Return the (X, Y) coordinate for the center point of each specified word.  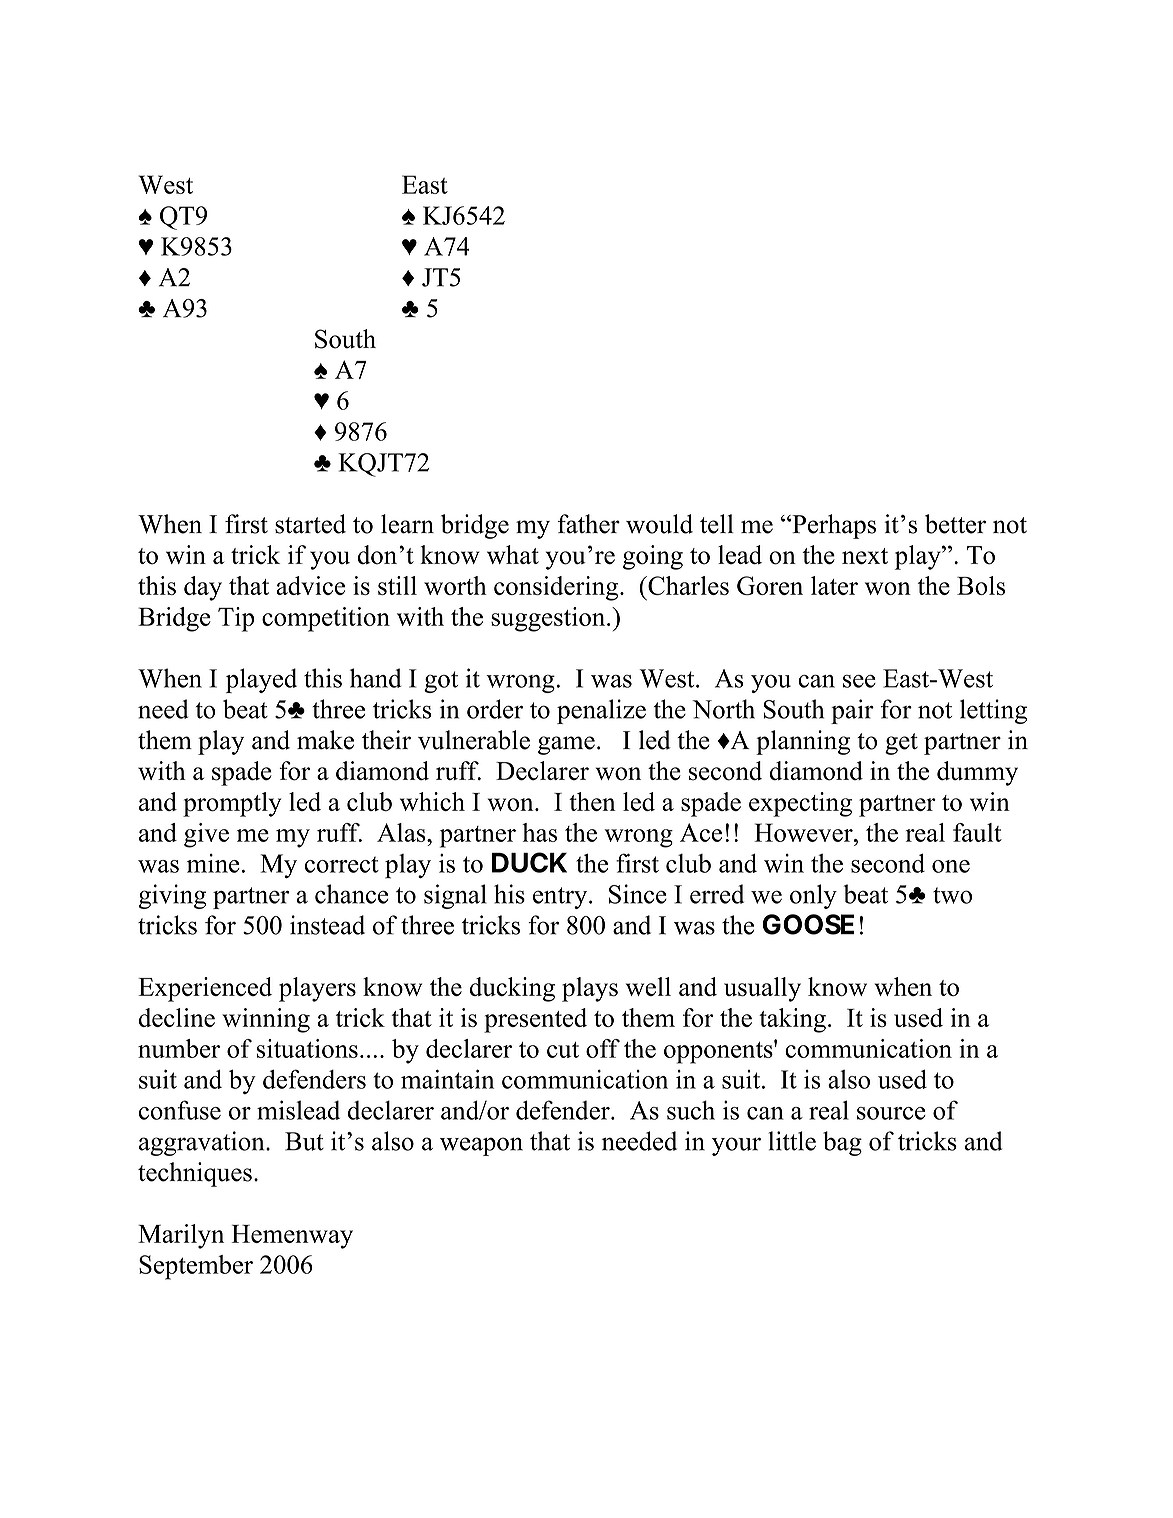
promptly (232, 804)
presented (535, 1020)
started (310, 524)
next (865, 556)
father (589, 524)
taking (792, 1020)
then (592, 801)
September (196, 1267)
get (901, 744)
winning (266, 1020)
